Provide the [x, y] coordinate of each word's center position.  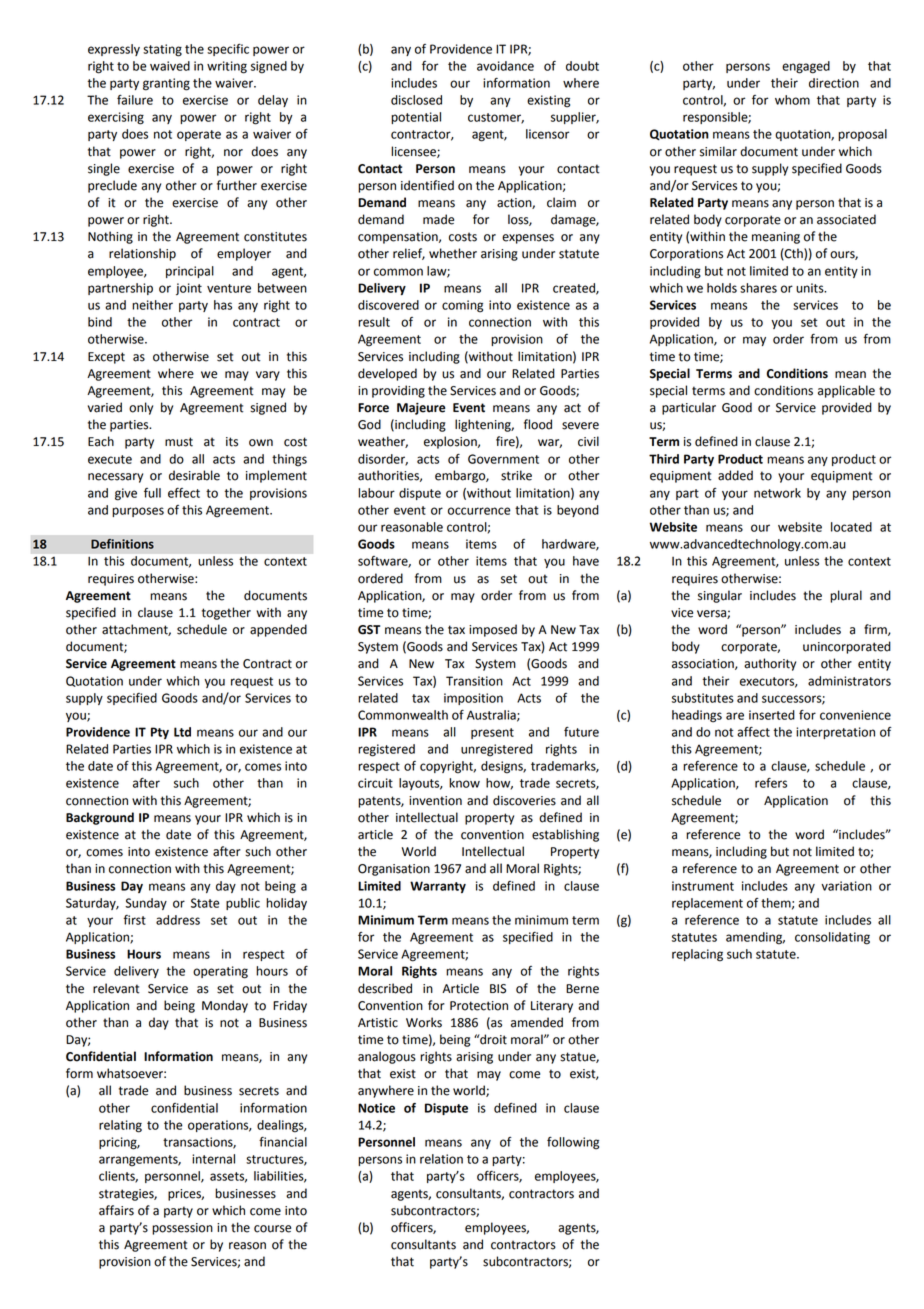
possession [182, 1229]
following [573, 1143]
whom [792, 100]
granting [166, 84]
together [226, 613]
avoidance [505, 66]
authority [770, 664]
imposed [493, 630]
